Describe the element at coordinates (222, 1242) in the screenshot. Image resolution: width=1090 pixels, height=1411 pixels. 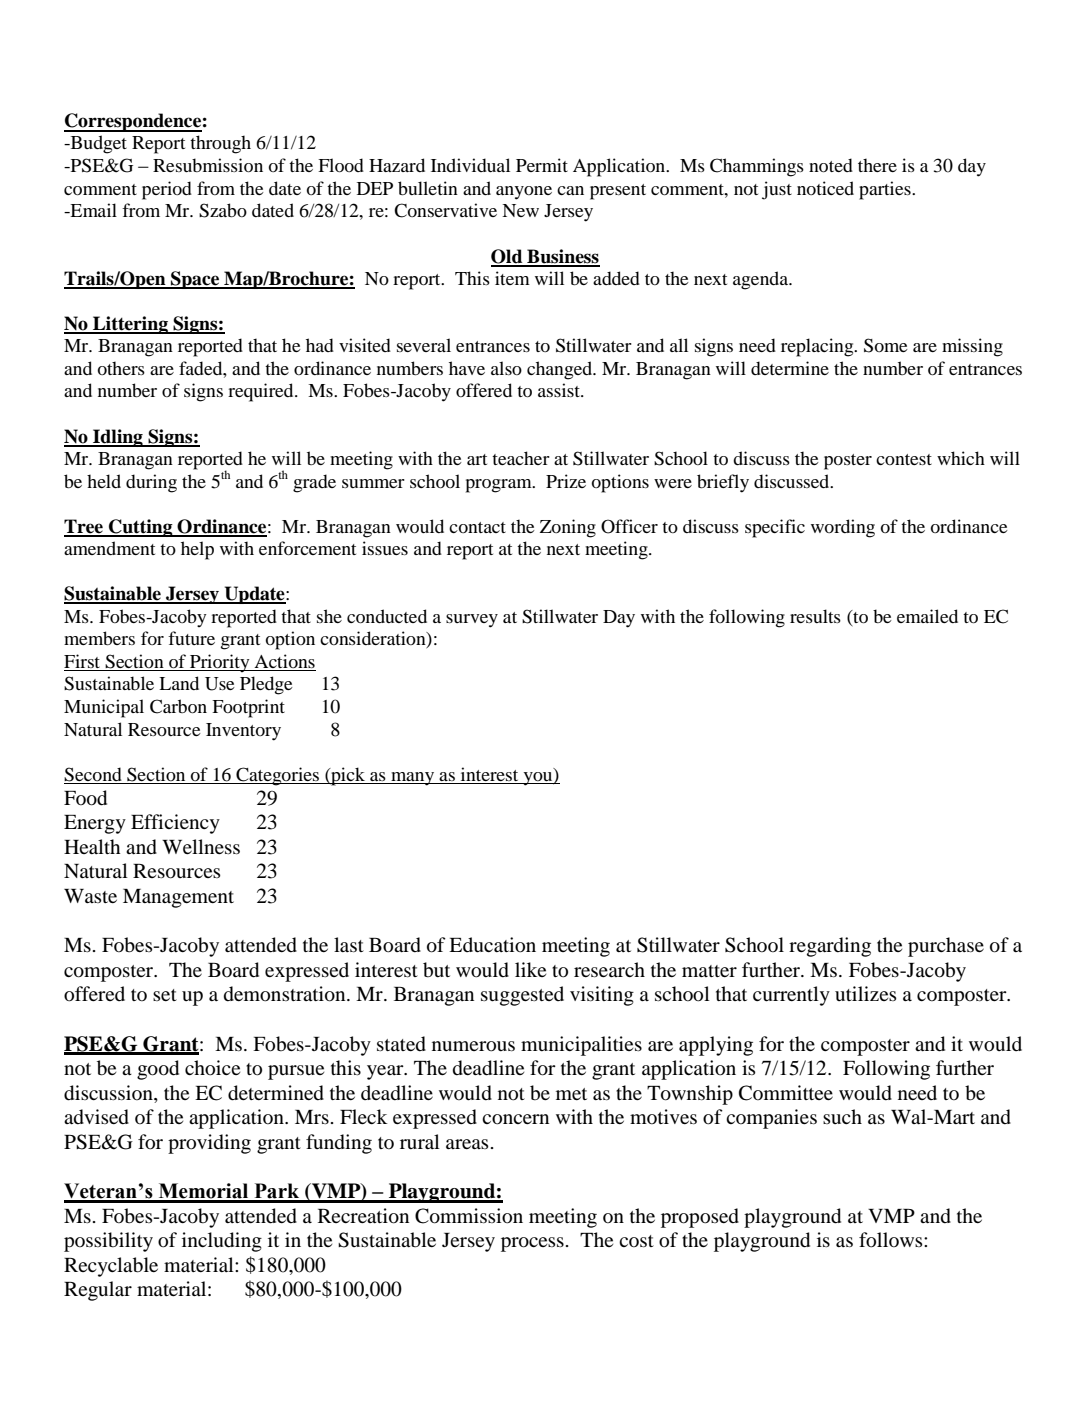
I see `including` at that location.
